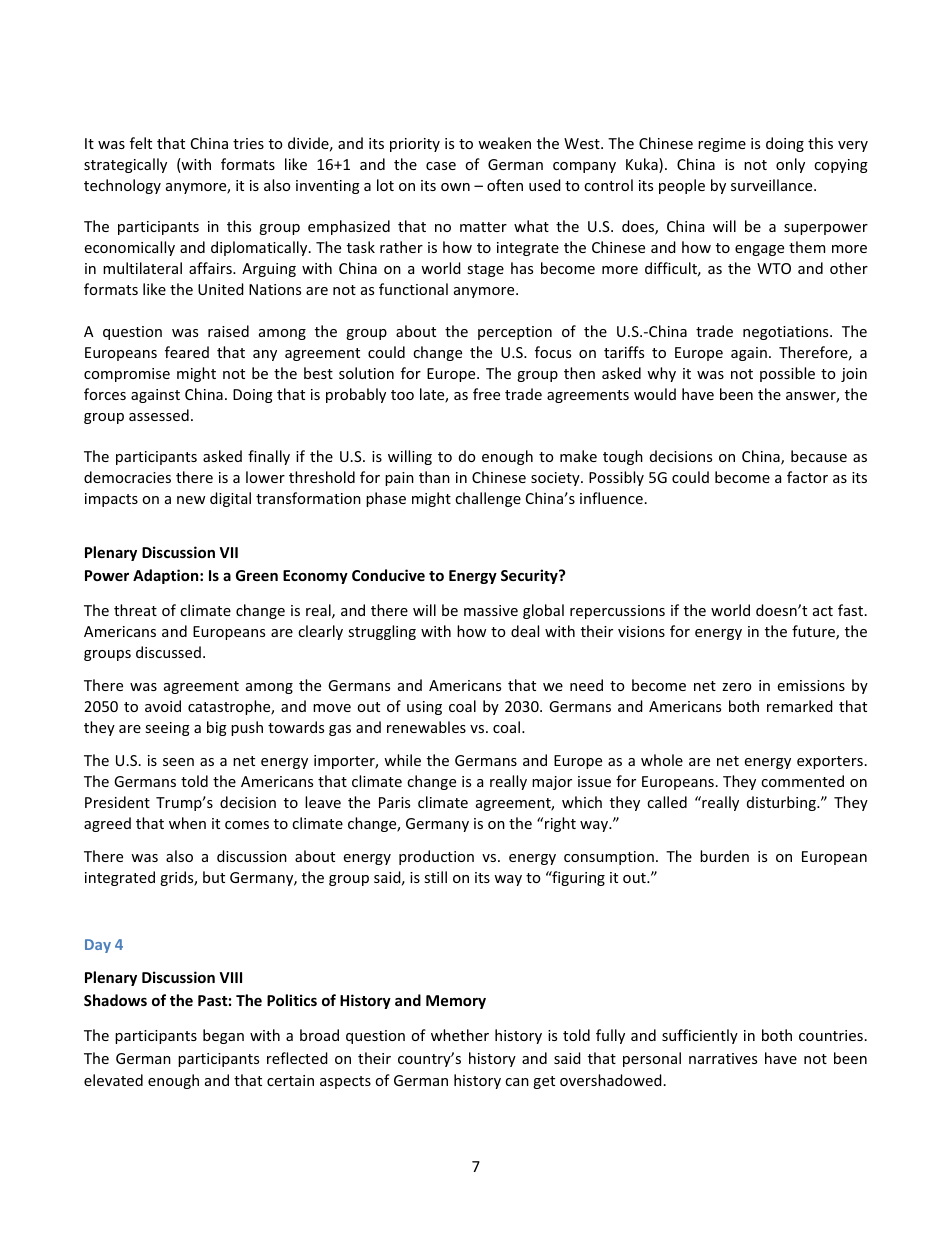 The width and height of the page is (952, 1233). I want to click on negotiations, so click(787, 333).
